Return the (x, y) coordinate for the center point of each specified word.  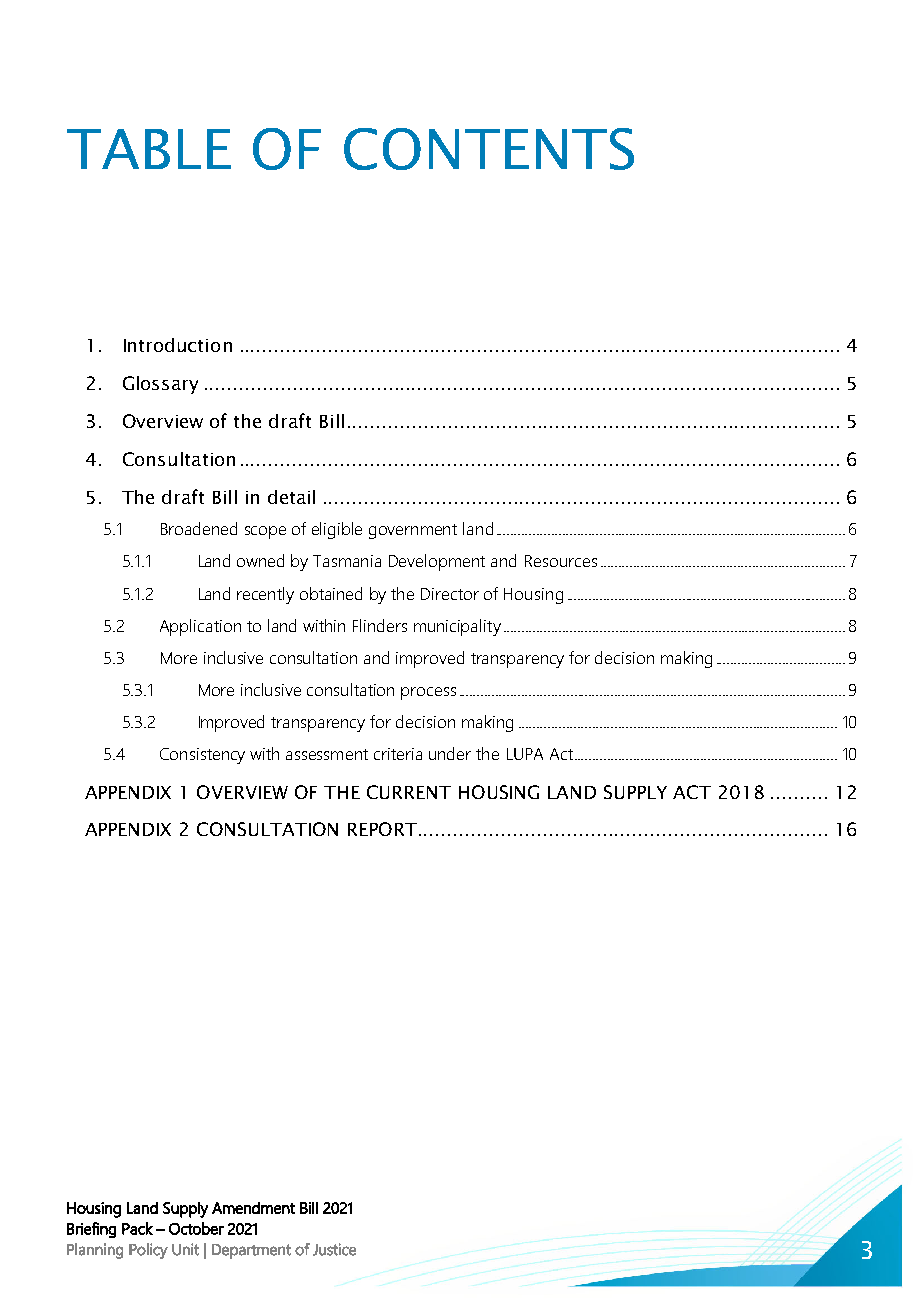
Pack (137, 1228)
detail (291, 497)
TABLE (149, 149)
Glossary (160, 385)
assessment (327, 754)
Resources (561, 561)
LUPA (525, 754)
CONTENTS (489, 149)
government (413, 531)
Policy (148, 1251)
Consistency (202, 756)
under (450, 753)
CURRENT (409, 792)
